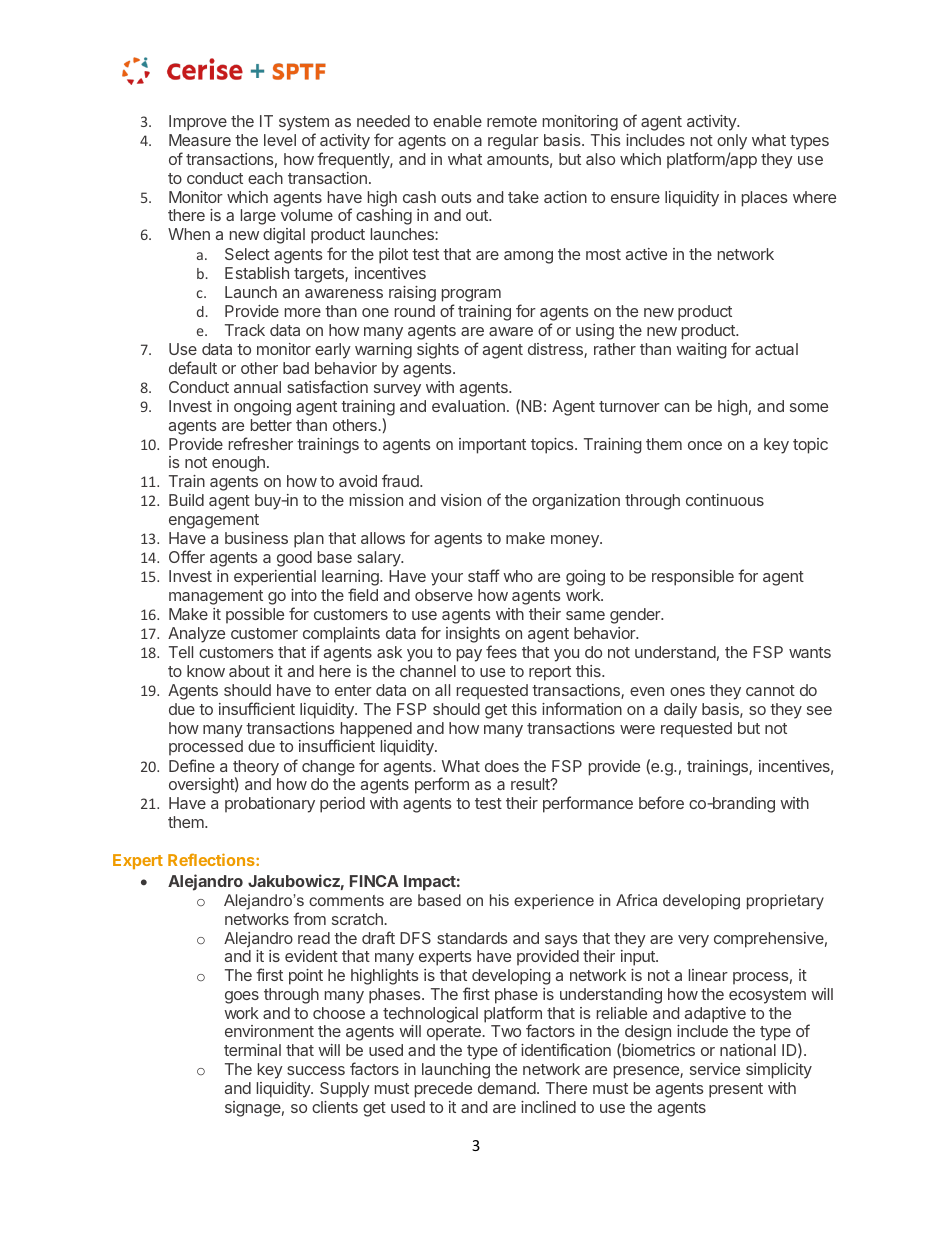  What do you see at coordinates (501, 651) in the image?
I see `fees` at bounding box center [501, 651].
